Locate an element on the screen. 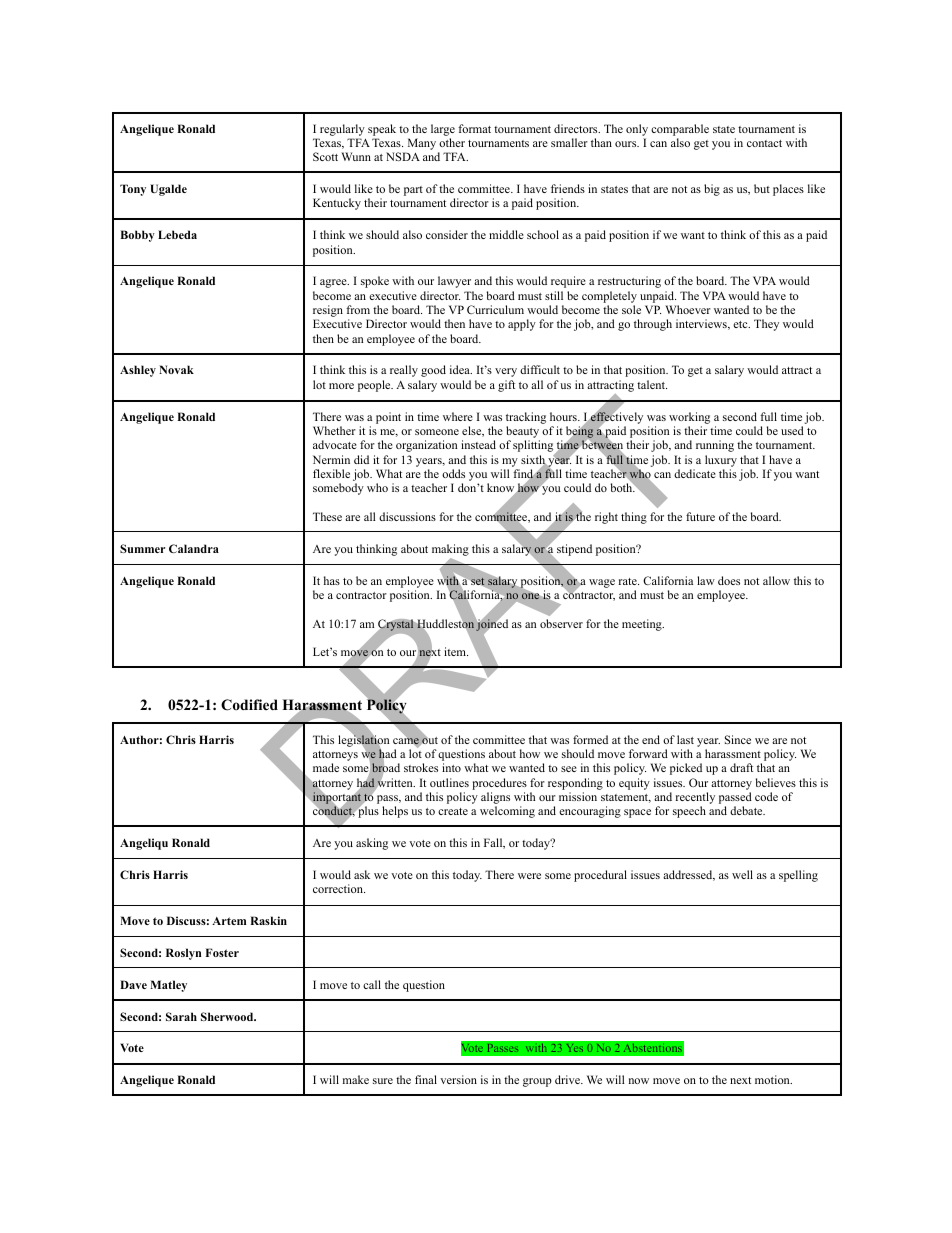 This screenshot has width=952, height=1233. does is located at coordinates (729, 580).
